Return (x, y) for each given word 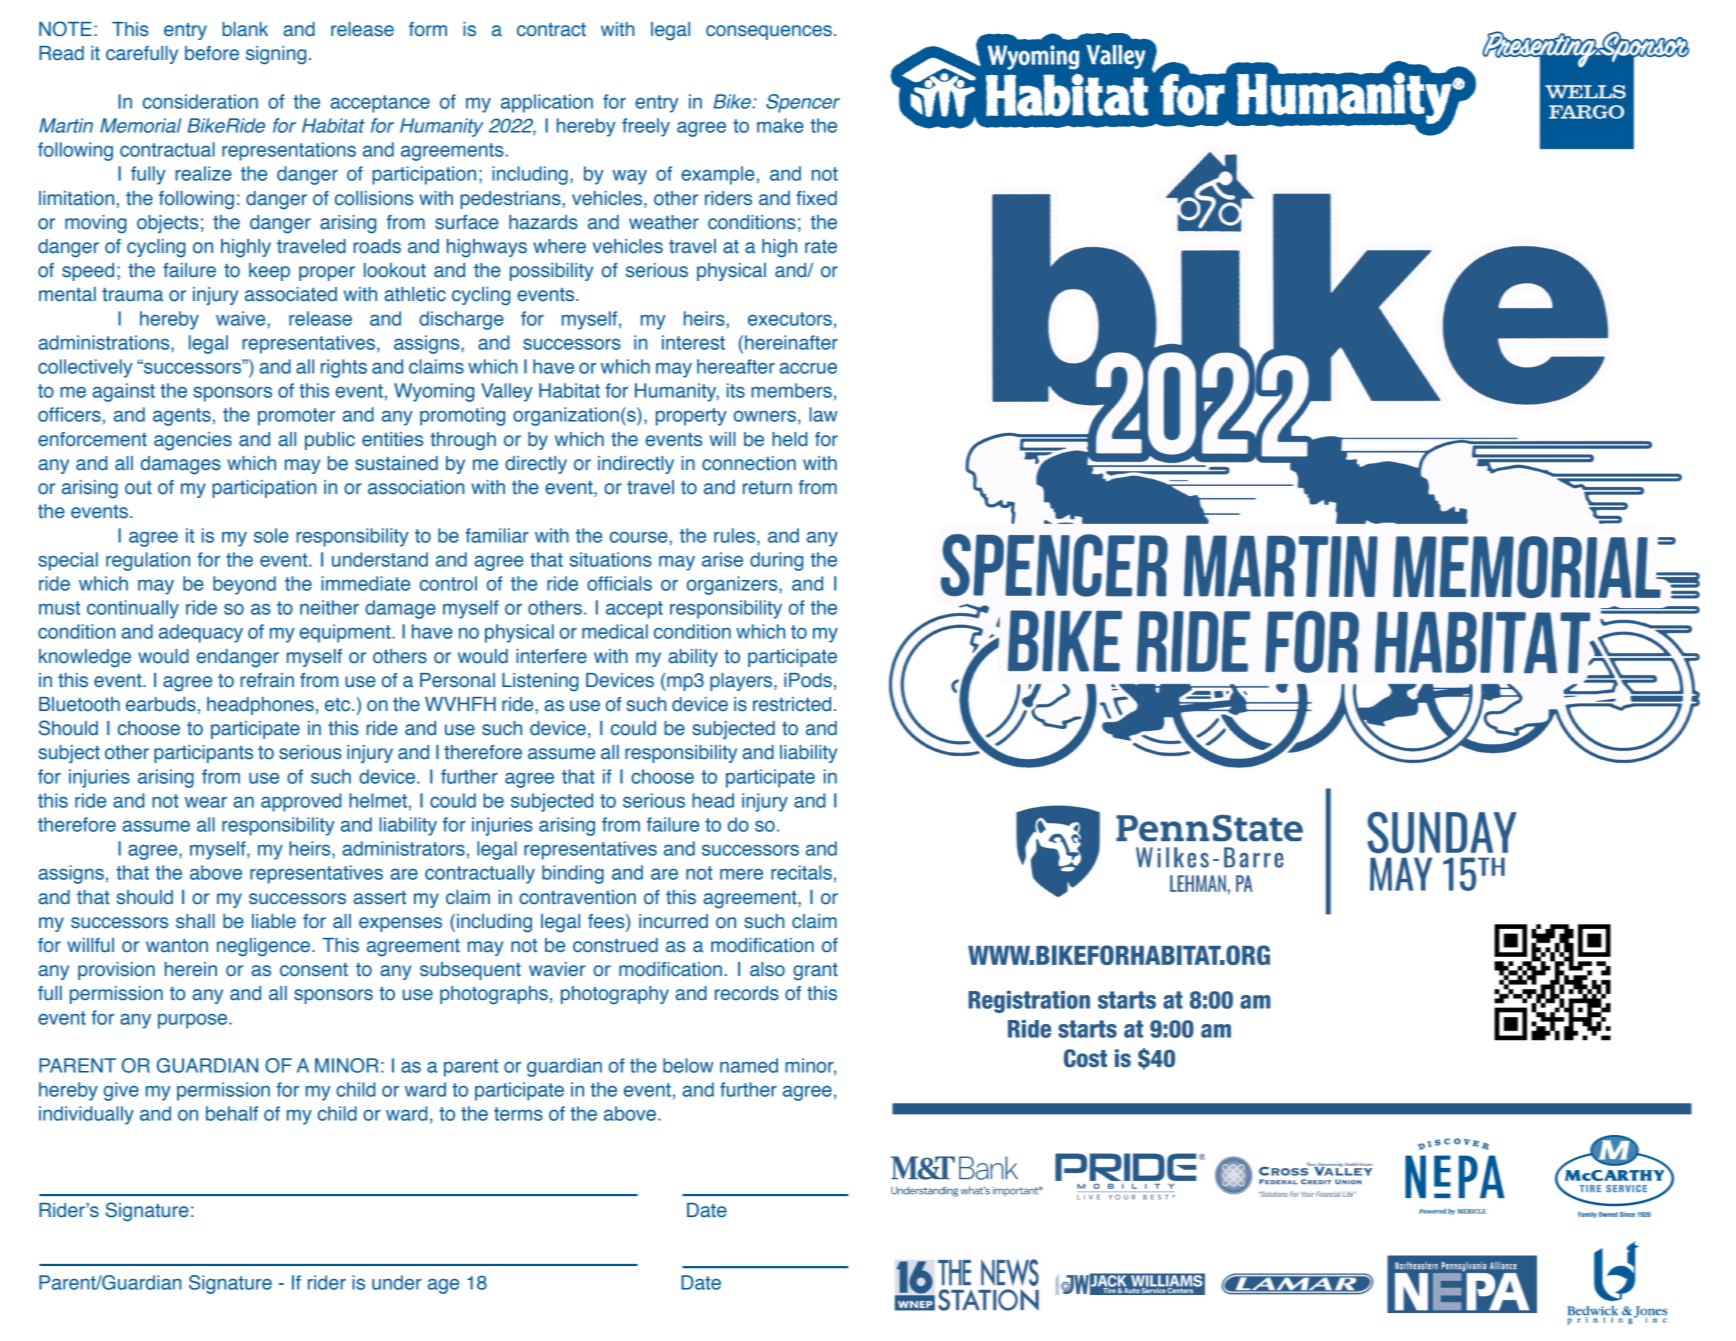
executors (790, 319)
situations (611, 559)
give (121, 1091)
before (212, 53)
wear (206, 802)
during (776, 561)
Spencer (803, 103)
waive (242, 318)
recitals (801, 872)
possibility (551, 272)
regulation (148, 561)
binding (573, 874)
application (547, 103)
